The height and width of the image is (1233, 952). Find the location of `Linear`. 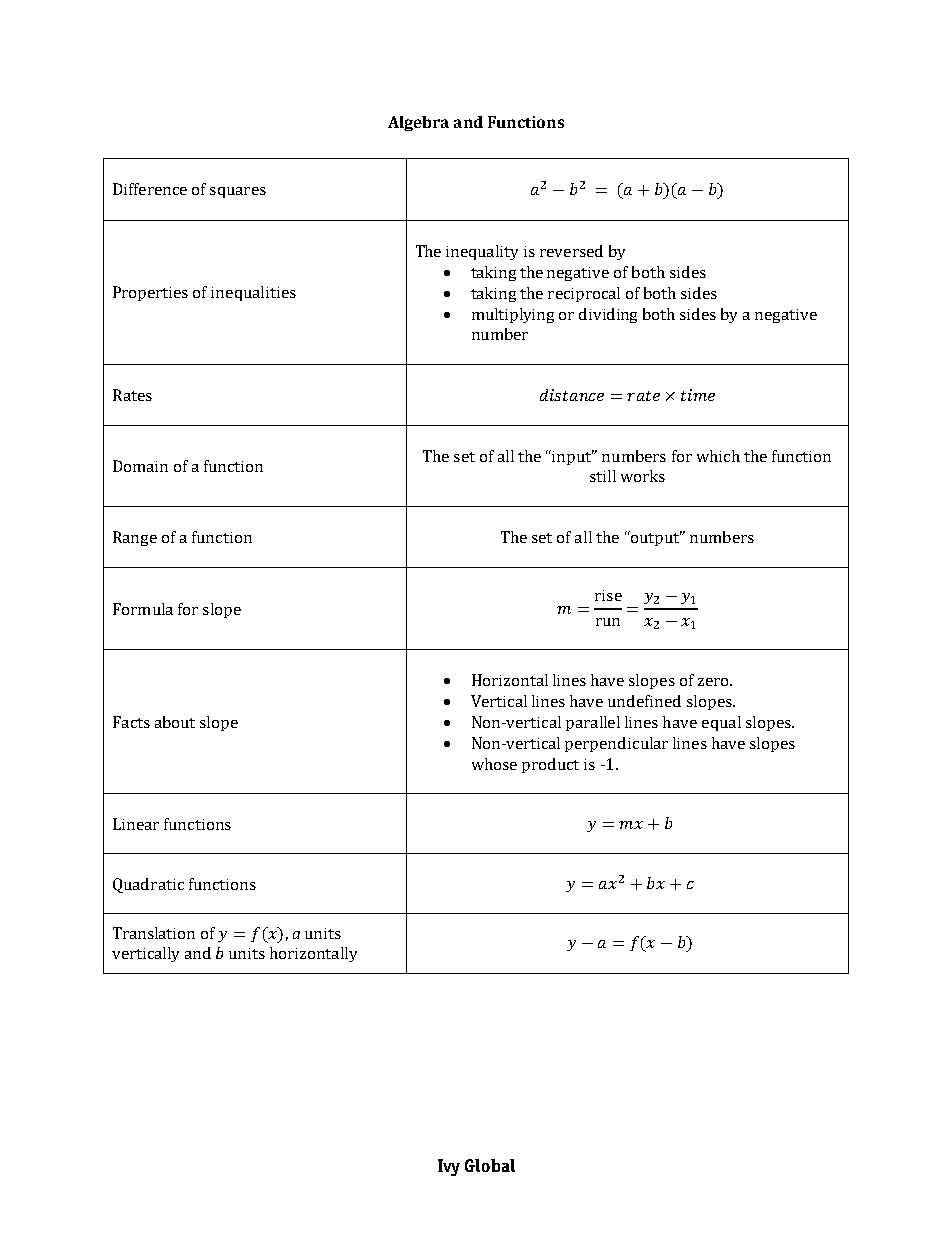

Linear is located at coordinates (136, 824).
